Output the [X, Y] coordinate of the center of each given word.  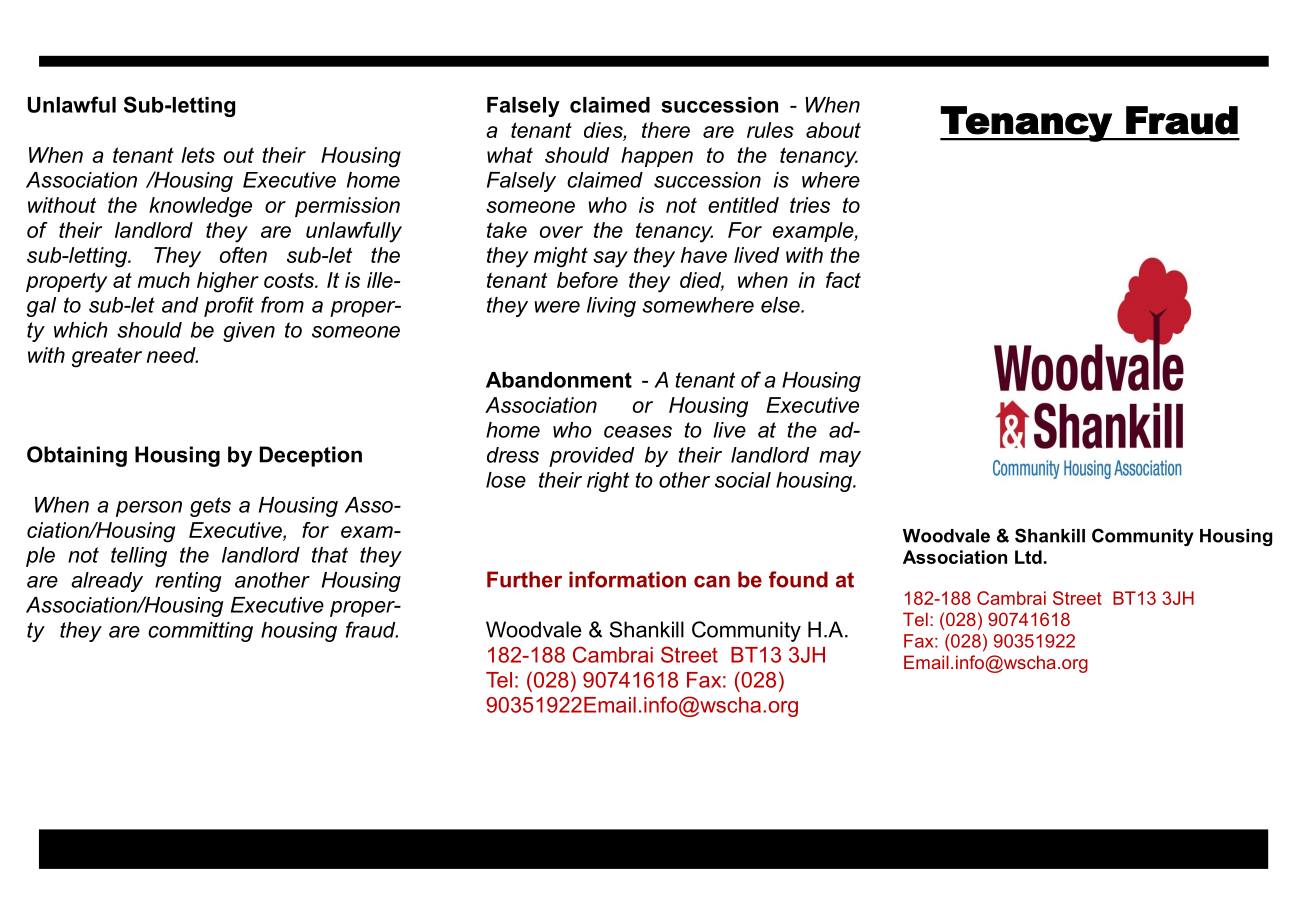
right [608, 482]
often [243, 255]
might [561, 257]
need [172, 355]
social [743, 480]
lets [198, 155]
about [833, 130]
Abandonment [559, 380]
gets [210, 507]
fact [843, 280]
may [840, 459]
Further [524, 579]
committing [200, 632]
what [510, 155]
